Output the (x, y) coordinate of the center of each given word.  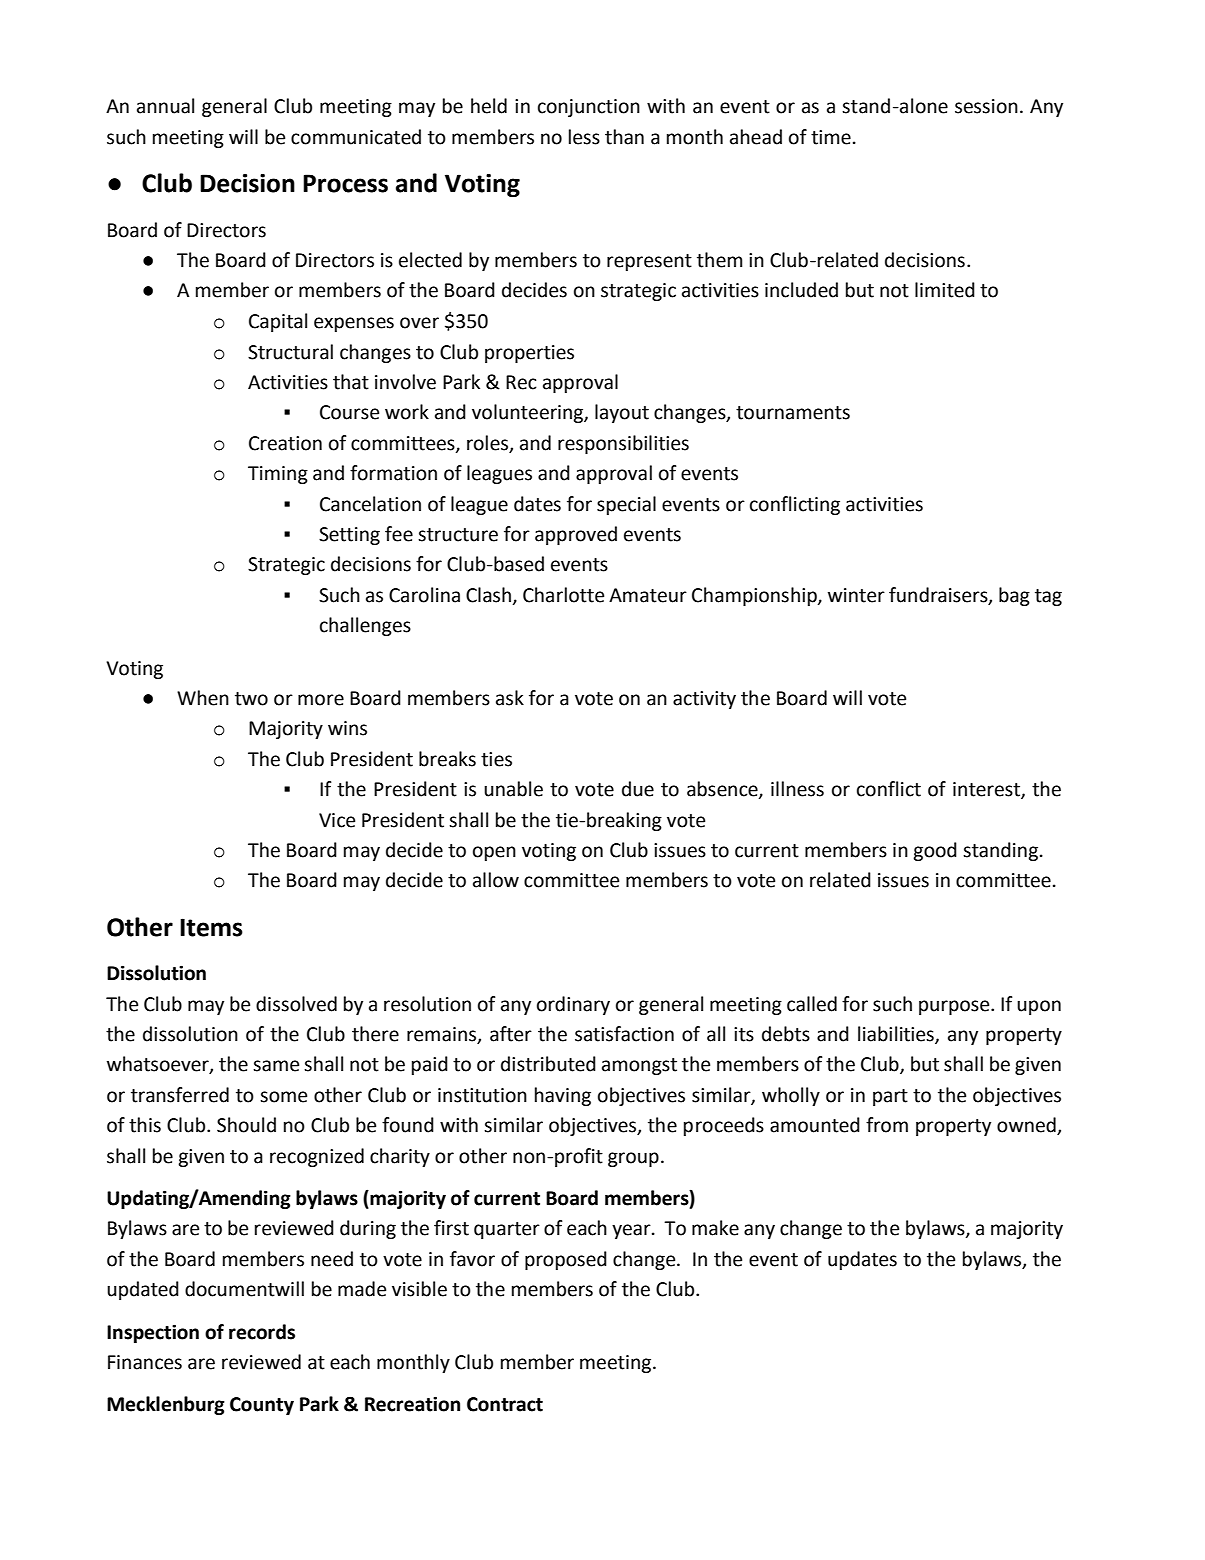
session (986, 106)
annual (165, 106)
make (715, 1228)
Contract (505, 1404)
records (262, 1332)
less (584, 137)
